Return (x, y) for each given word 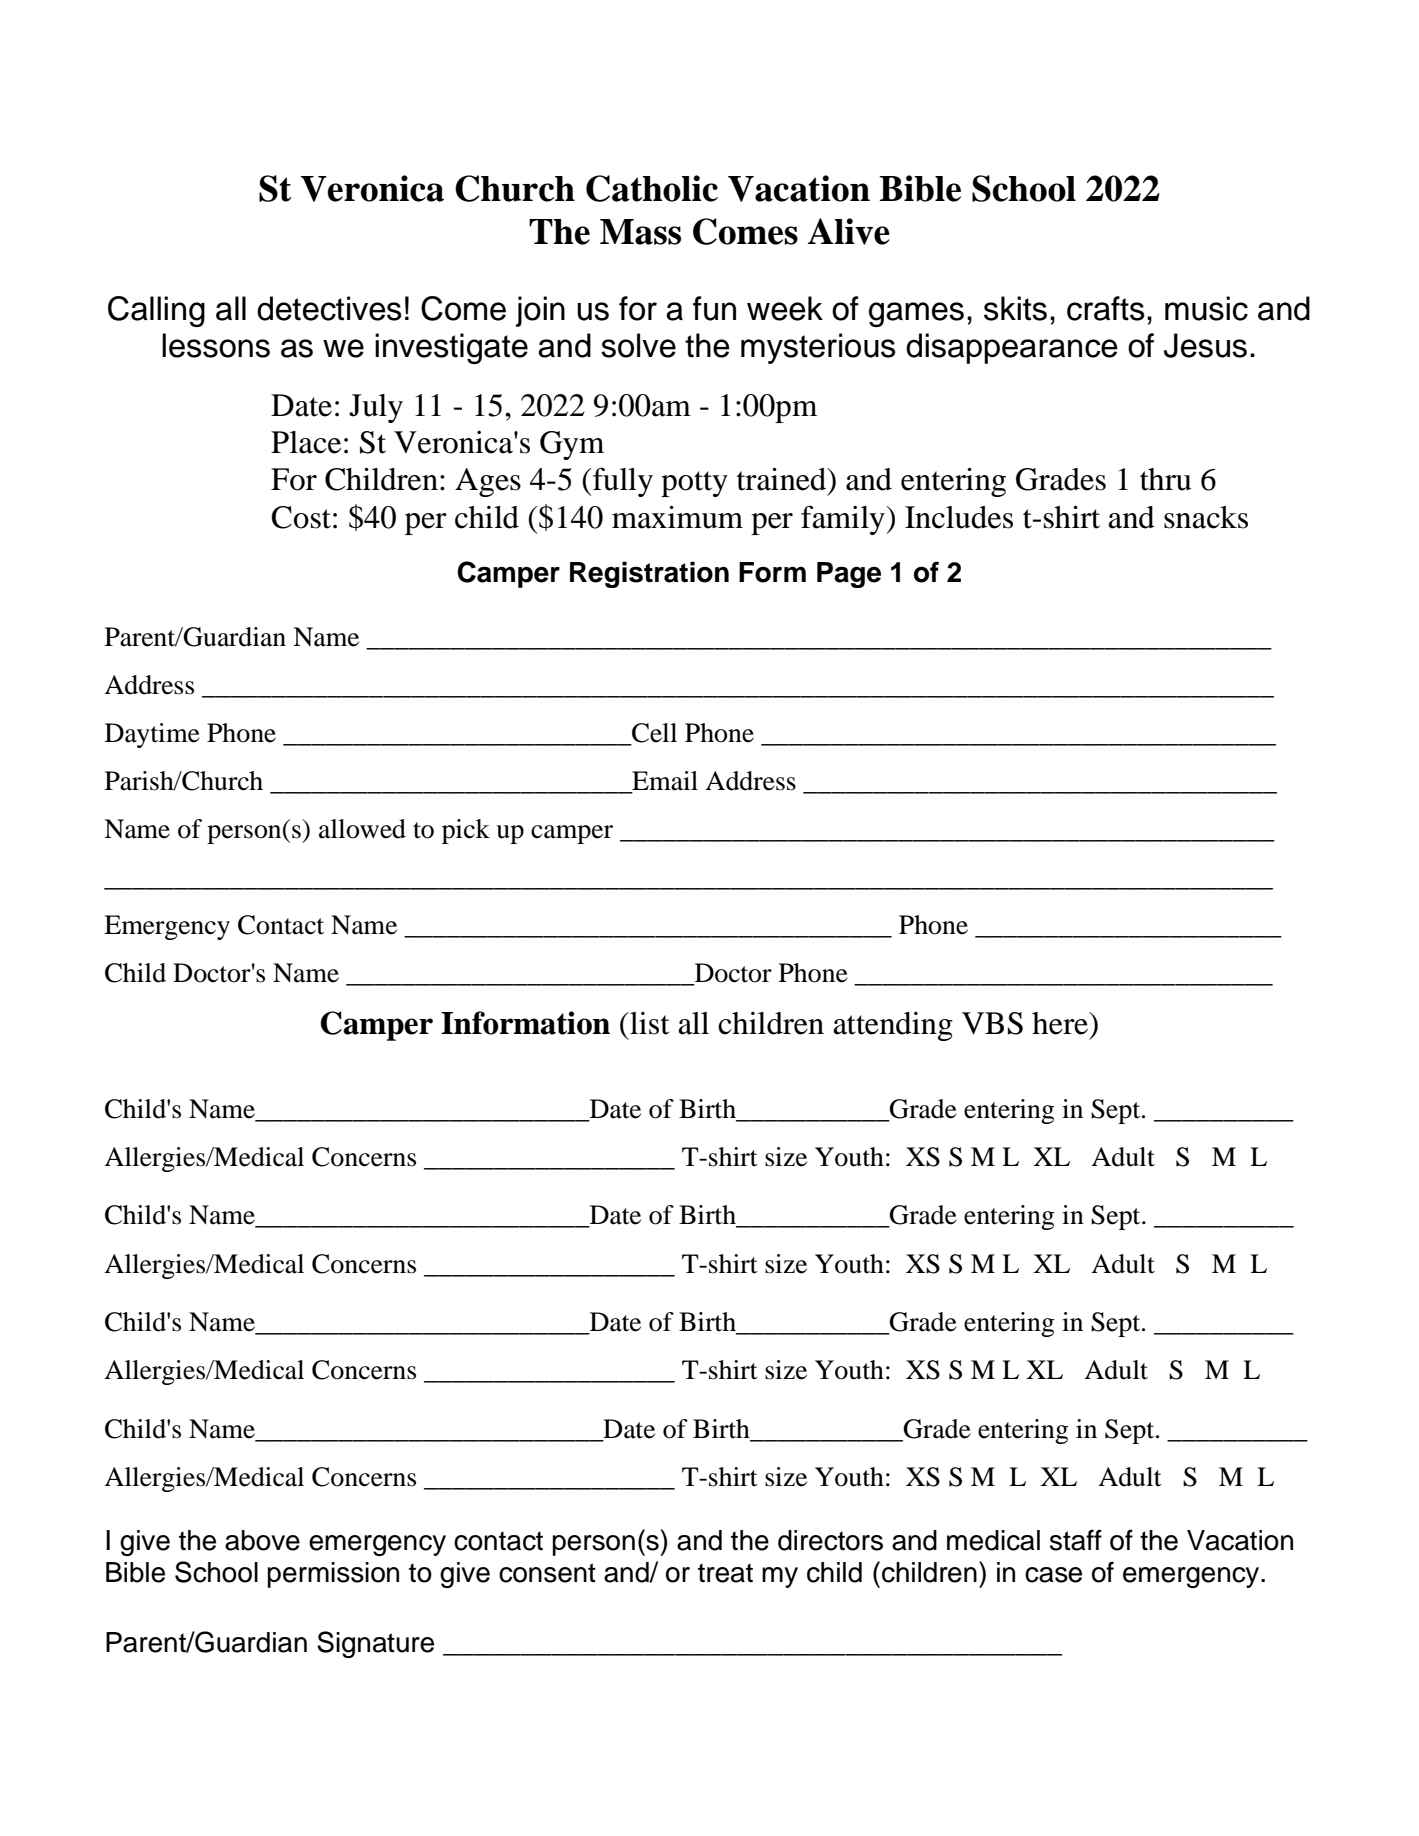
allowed (362, 829)
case (1053, 1575)
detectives (329, 308)
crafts (1106, 308)
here (1061, 1023)
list (648, 1023)
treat (725, 1573)
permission (333, 1575)
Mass (640, 232)
